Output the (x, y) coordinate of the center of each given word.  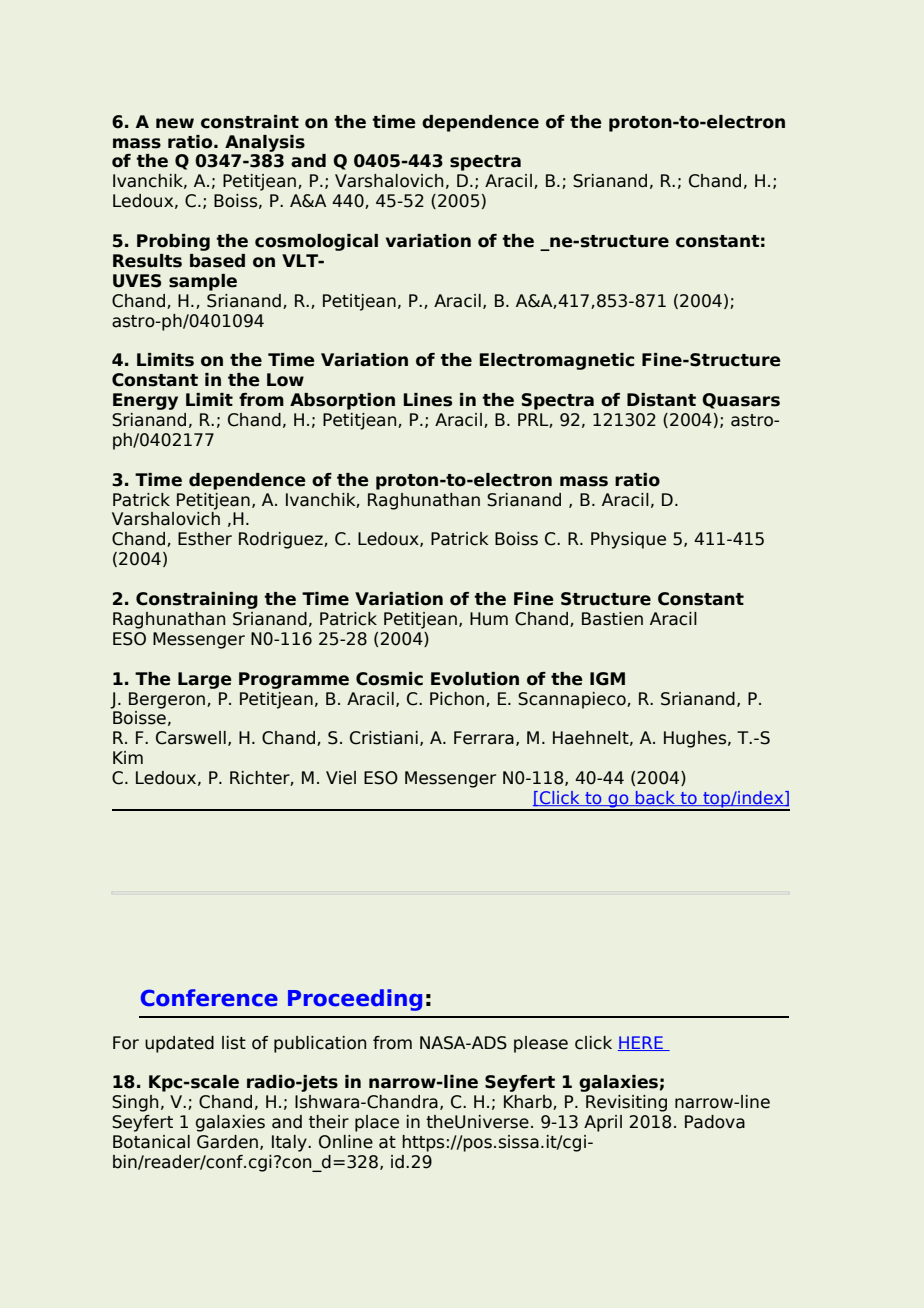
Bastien (612, 619)
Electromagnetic (556, 361)
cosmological (316, 242)
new (175, 123)
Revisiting (626, 1103)
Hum (489, 619)
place (377, 1123)
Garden (227, 1142)
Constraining (197, 600)
